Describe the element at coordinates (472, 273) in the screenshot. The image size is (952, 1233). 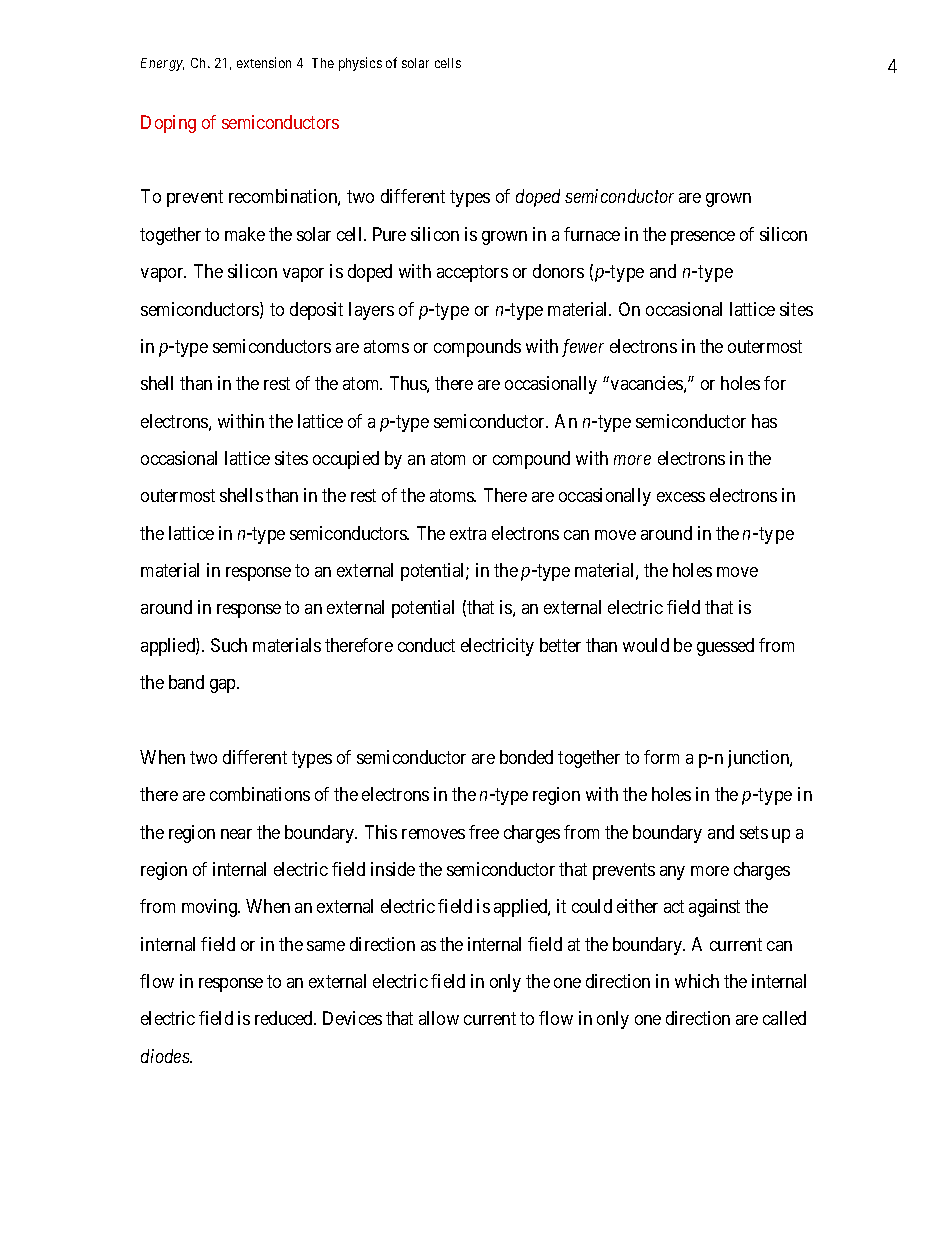
I see `acceptors` at that location.
